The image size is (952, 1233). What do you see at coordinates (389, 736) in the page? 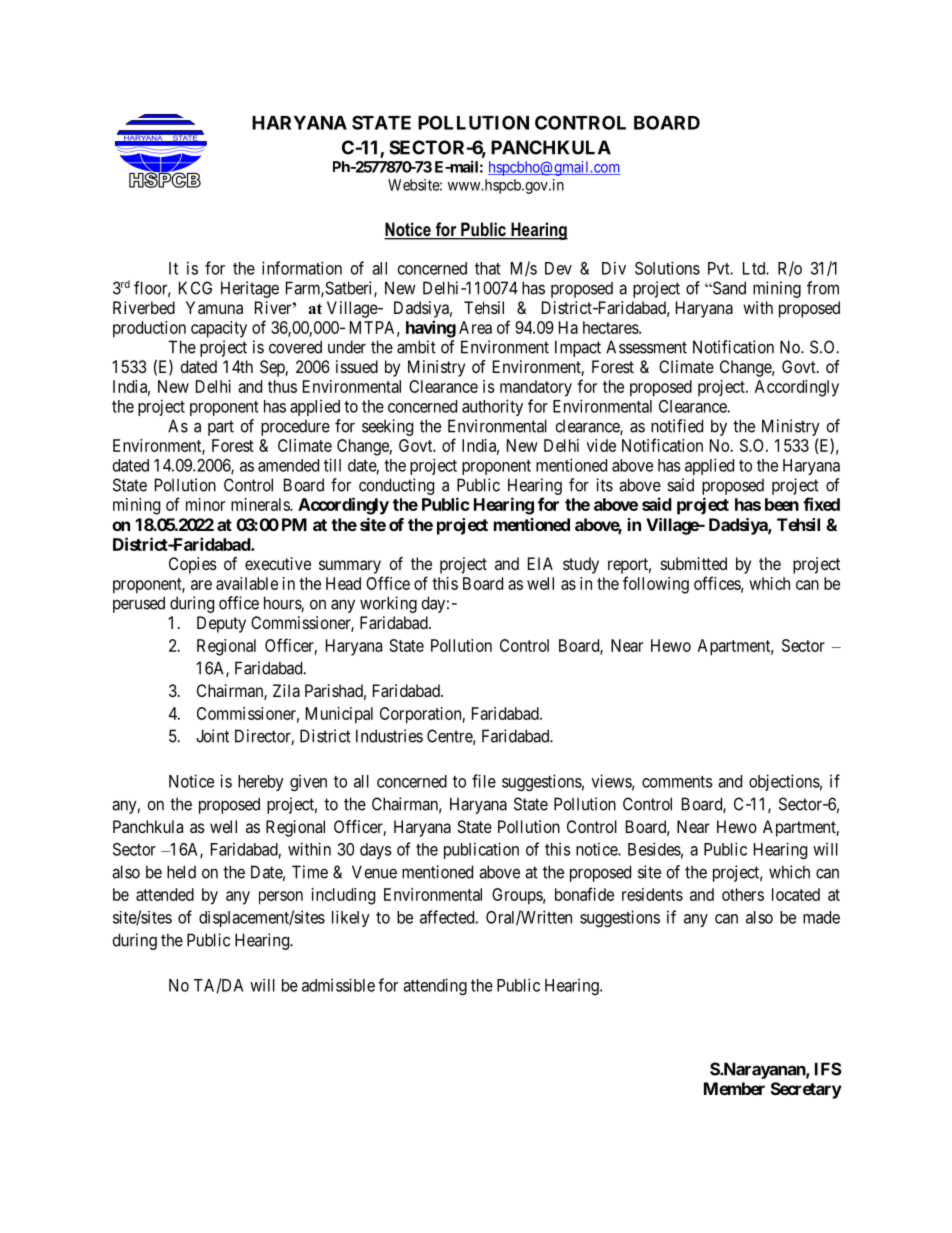
I see `Industries` at bounding box center [389, 736].
